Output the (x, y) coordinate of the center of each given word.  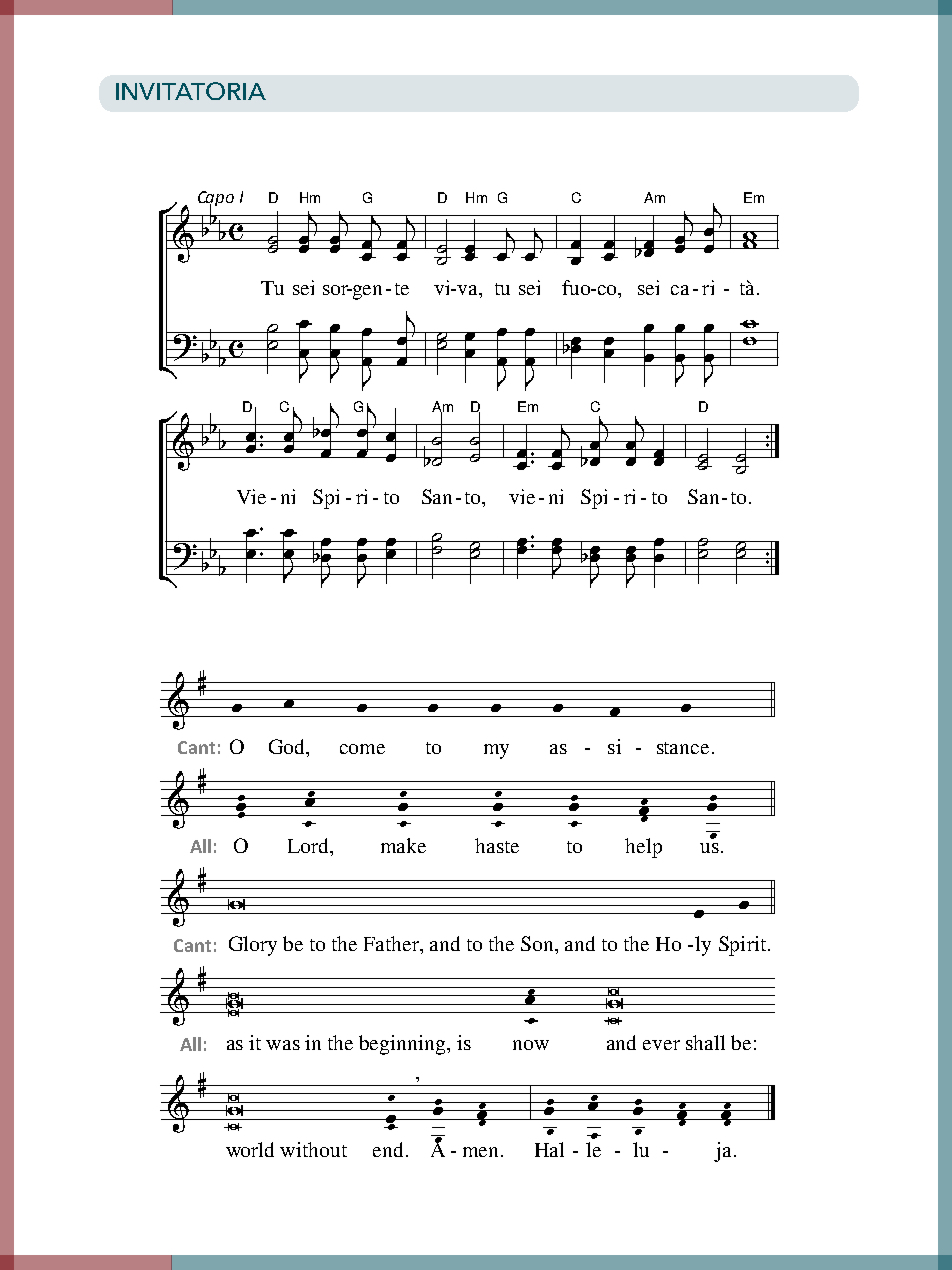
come (362, 749)
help (643, 848)
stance (683, 748)
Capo (216, 199)
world (250, 1149)
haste (497, 845)
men (480, 1152)
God (288, 746)
